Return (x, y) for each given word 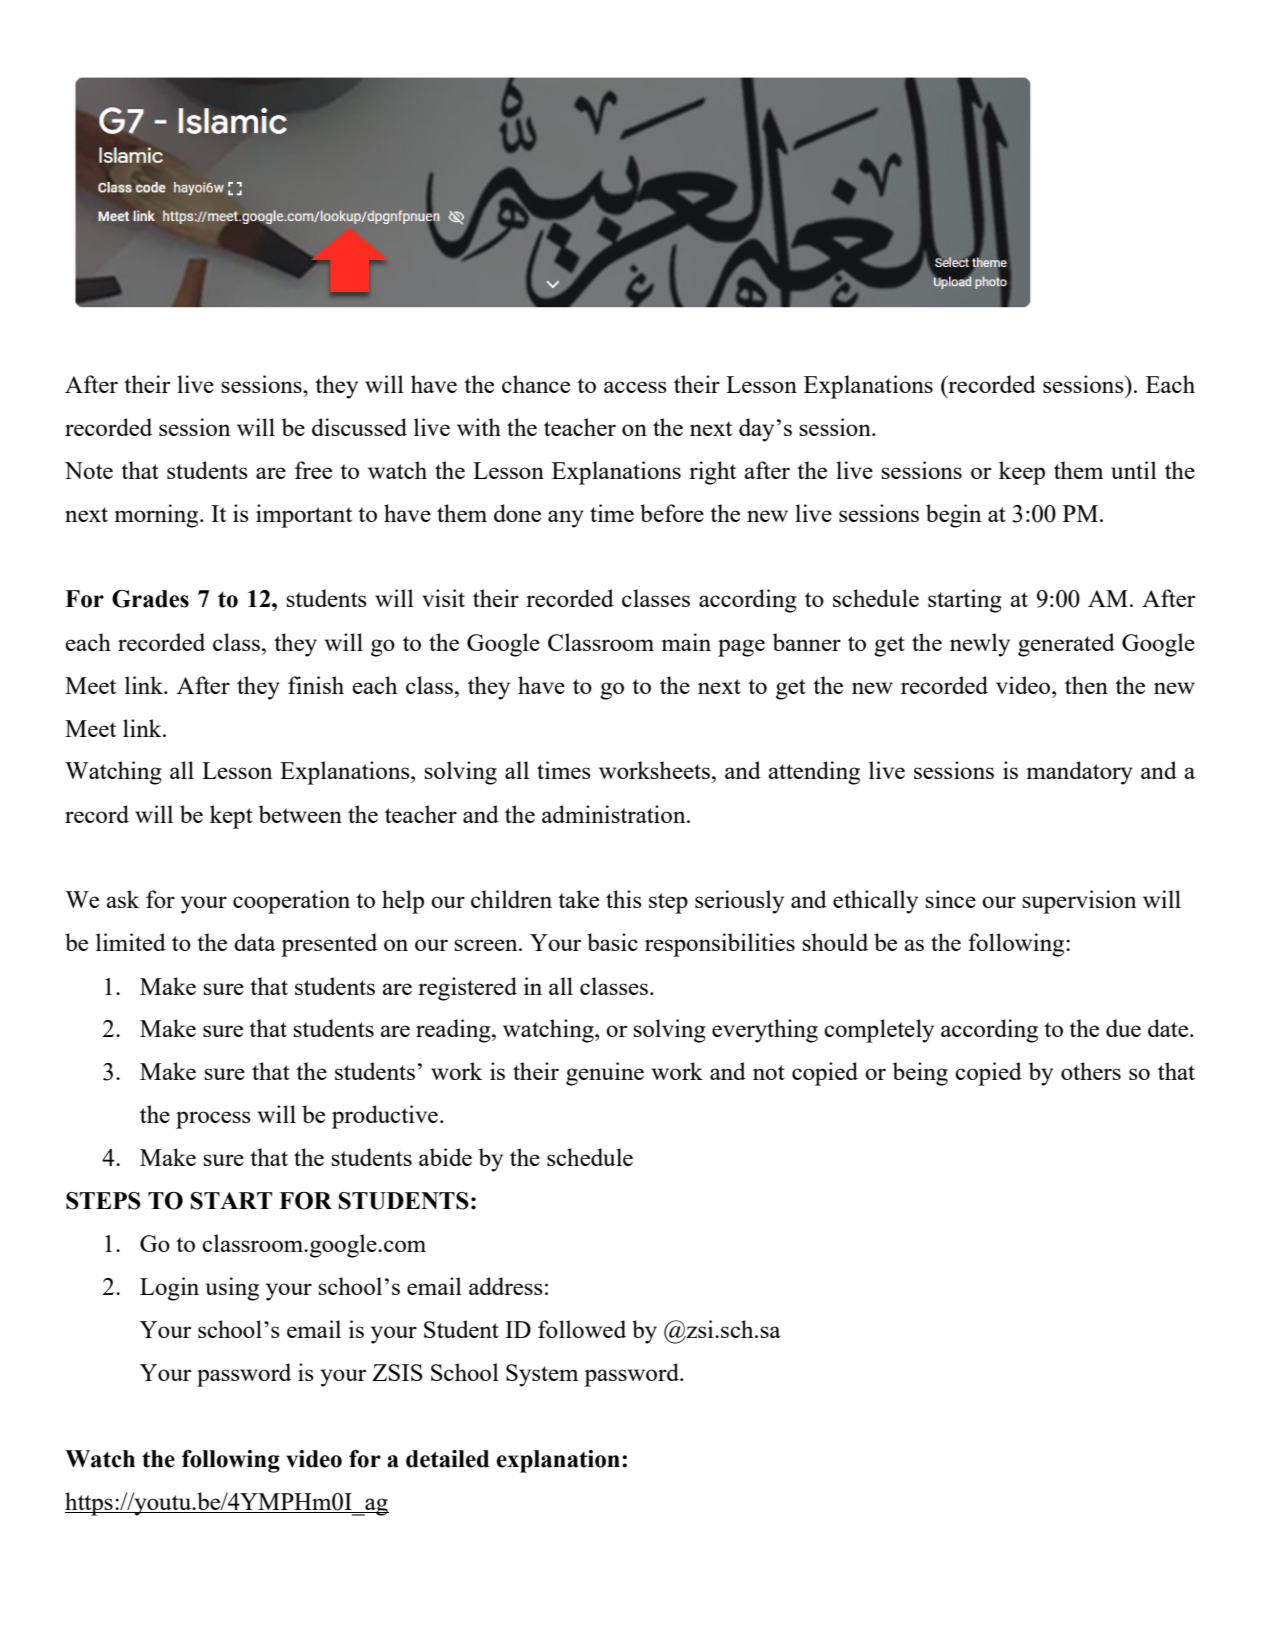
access (635, 387)
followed (582, 1329)
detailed (447, 1459)
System (542, 1375)
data (255, 942)
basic (612, 942)
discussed (359, 427)
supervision (1079, 902)
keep (1022, 473)
